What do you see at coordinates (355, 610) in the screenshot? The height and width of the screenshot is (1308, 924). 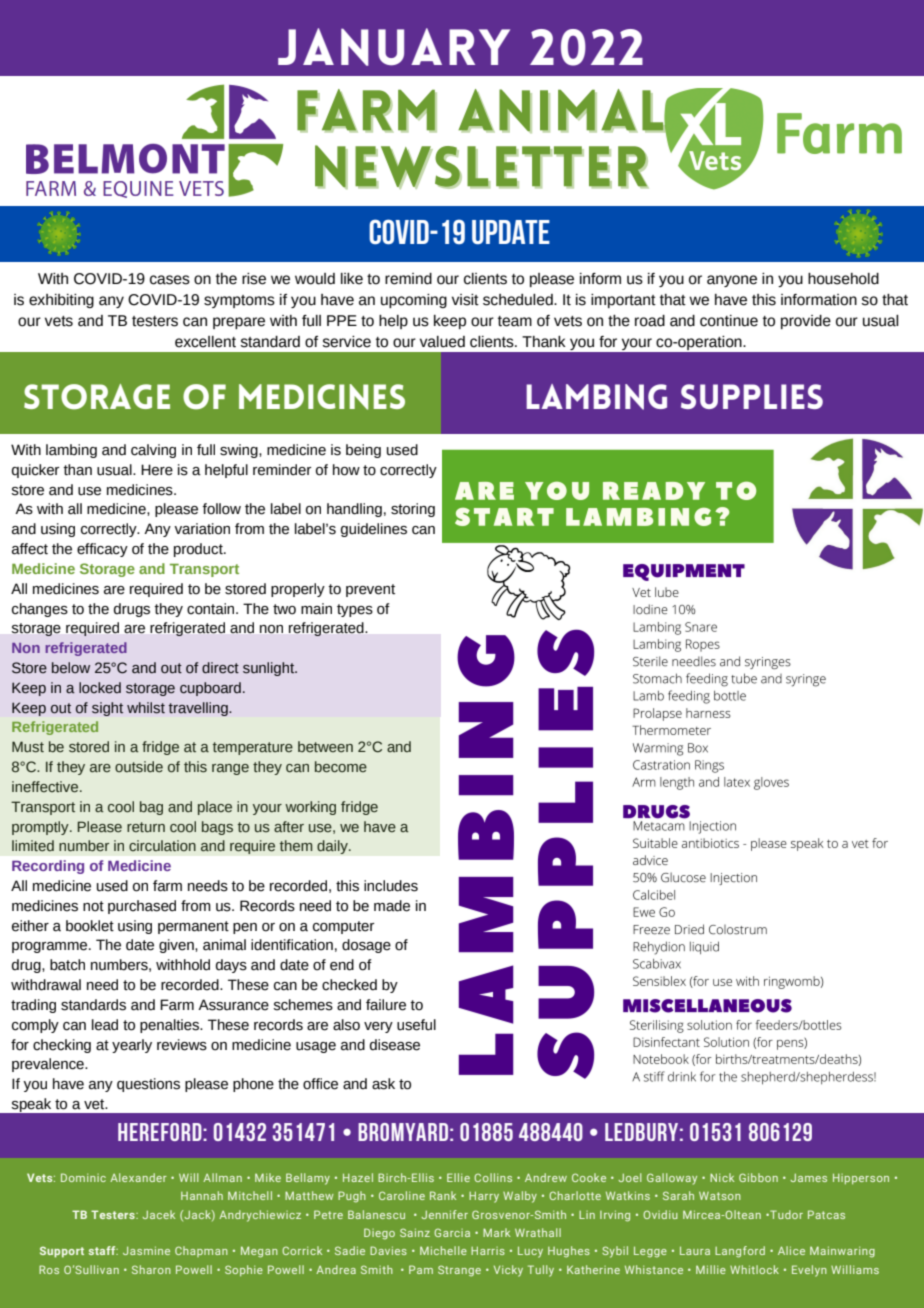 I see `types` at bounding box center [355, 610].
